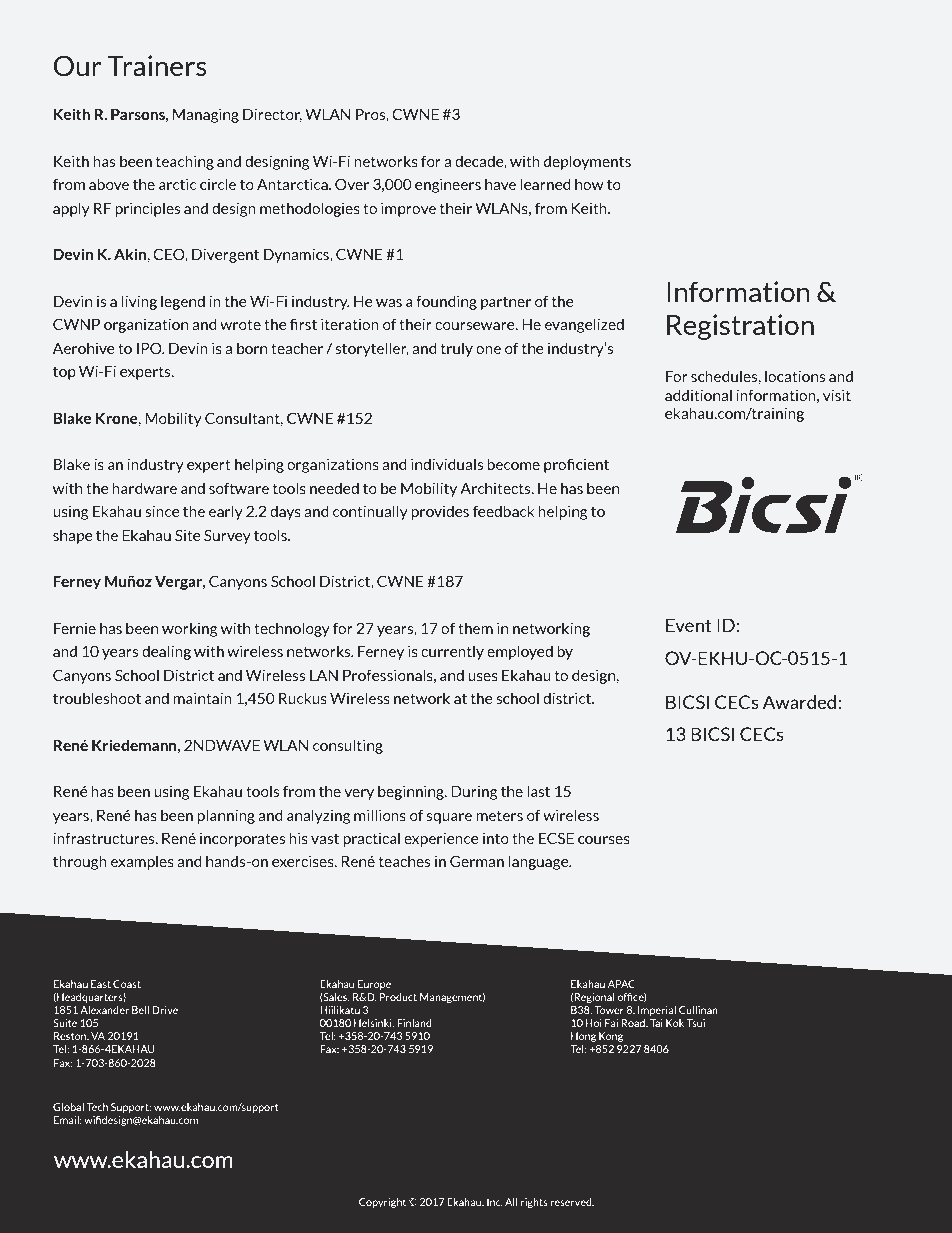 This document has width=952, height=1233. What do you see at coordinates (447, 464) in the document?
I see `individuals` at bounding box center [447, 464].
